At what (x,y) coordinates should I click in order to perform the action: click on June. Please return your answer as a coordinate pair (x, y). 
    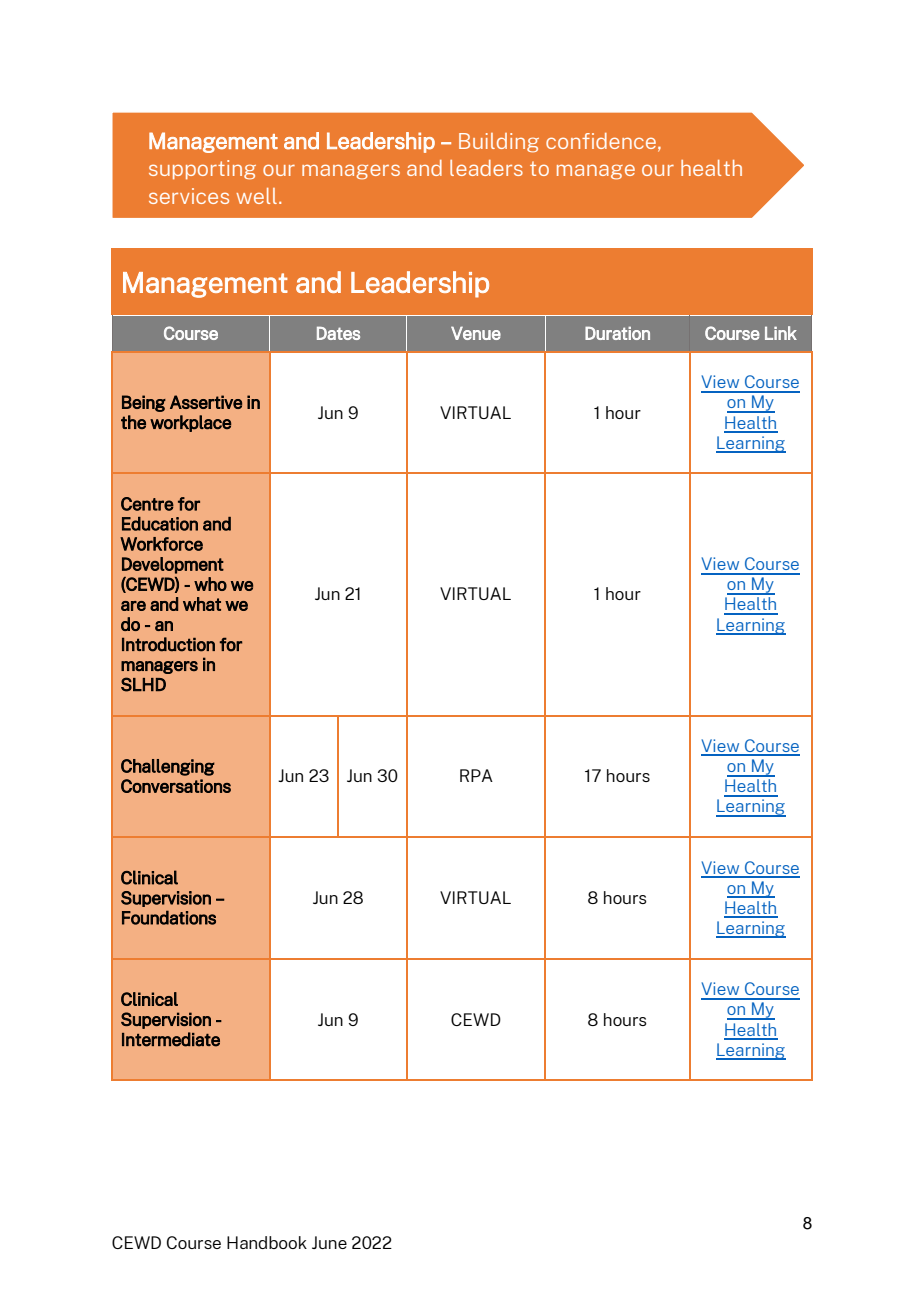
    Looking at the image, I should click on (329, 1242).
